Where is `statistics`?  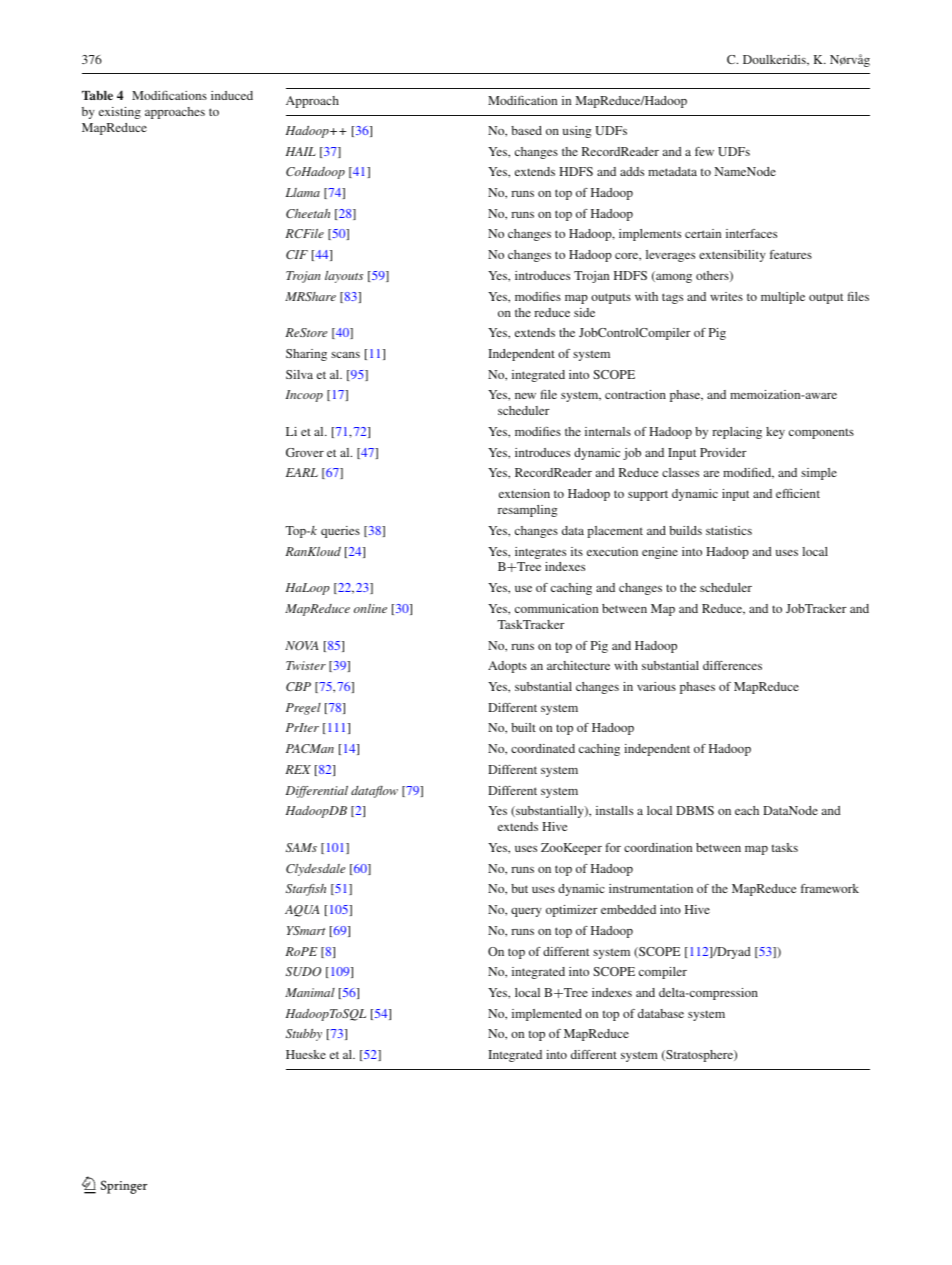 statistics is located at coordinates (729, 530).
